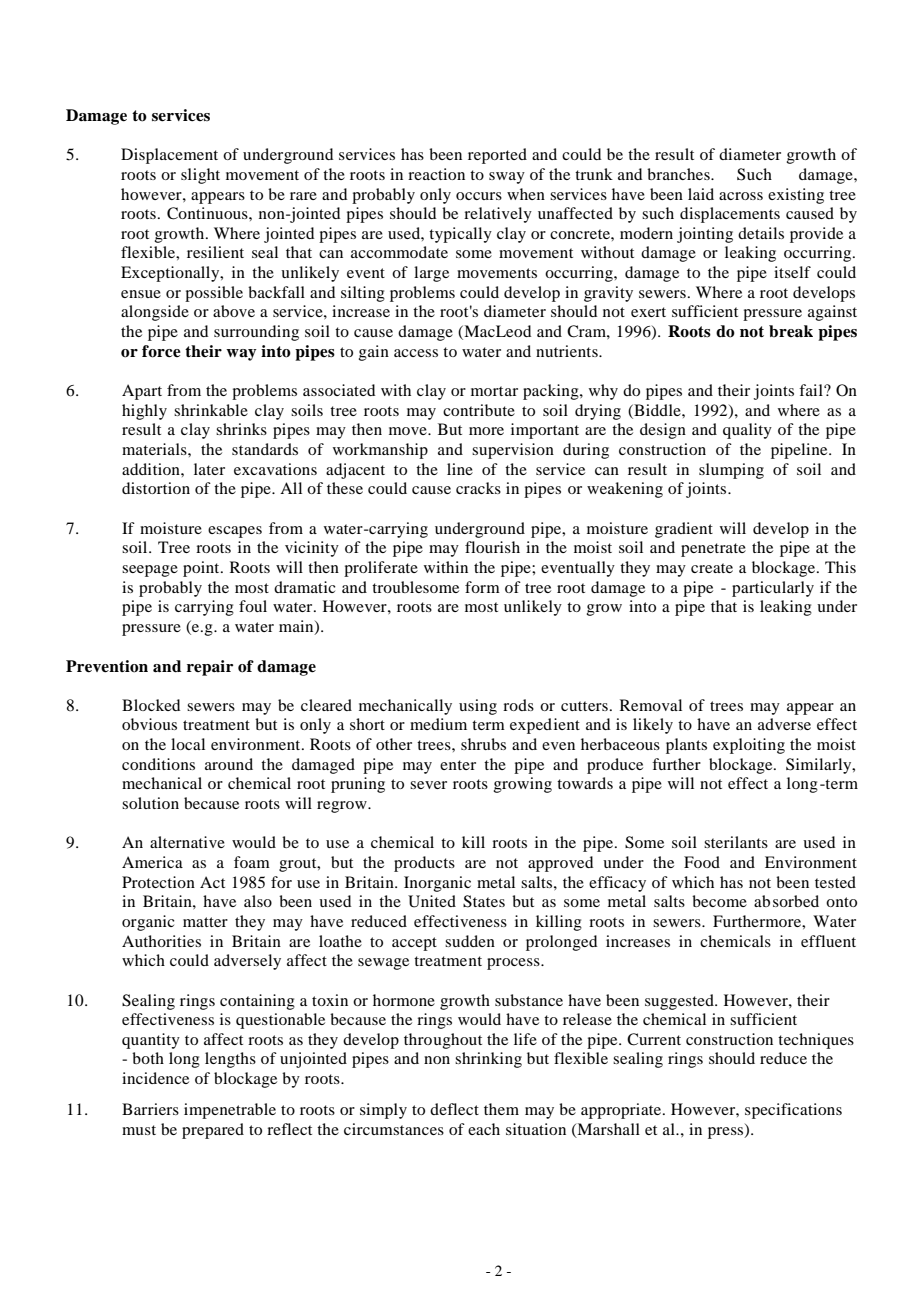 The height and width of the screenshot is (1308, 924). What do you see at coordinates (479, 196) in the screenshot?
I see `occurs` at bounding box center [479, 196].
